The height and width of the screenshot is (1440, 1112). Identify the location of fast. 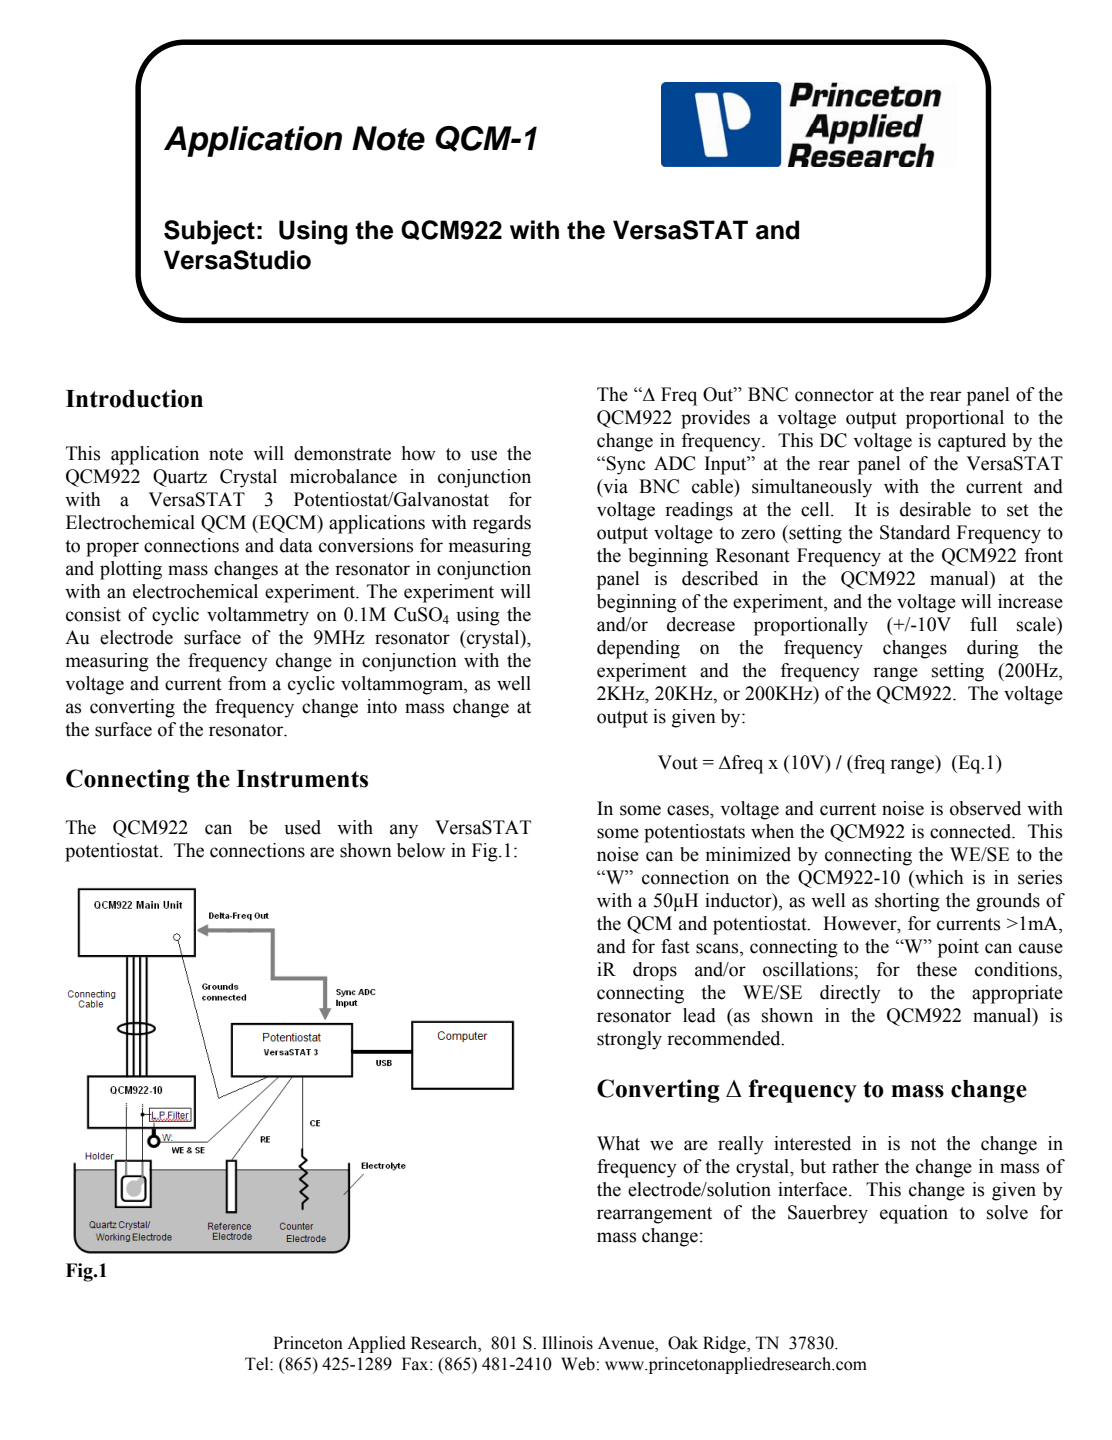
(675, 946).
